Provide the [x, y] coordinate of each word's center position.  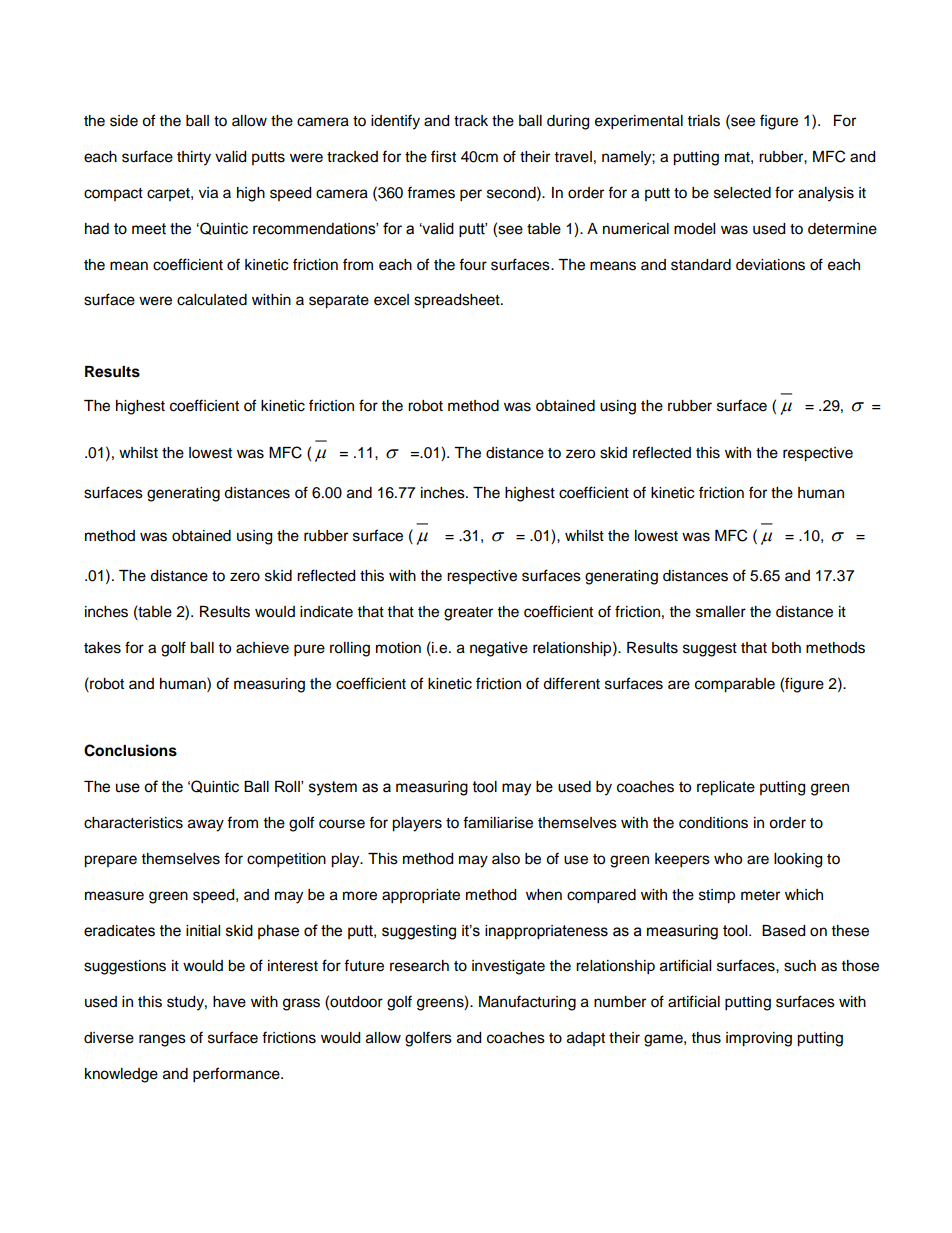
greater [468, 614]
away [206, 825]
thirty [194, 158]
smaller [721, 612]
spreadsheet [458, 301]
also [506, 859]
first [443, 156]
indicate [326, 612]
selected [742, 193]
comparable [735, 685]
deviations [770, 265]
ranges [162, 1040]
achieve [262, 648]
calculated [212, 300]
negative [499, 649]
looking [798, 860]
